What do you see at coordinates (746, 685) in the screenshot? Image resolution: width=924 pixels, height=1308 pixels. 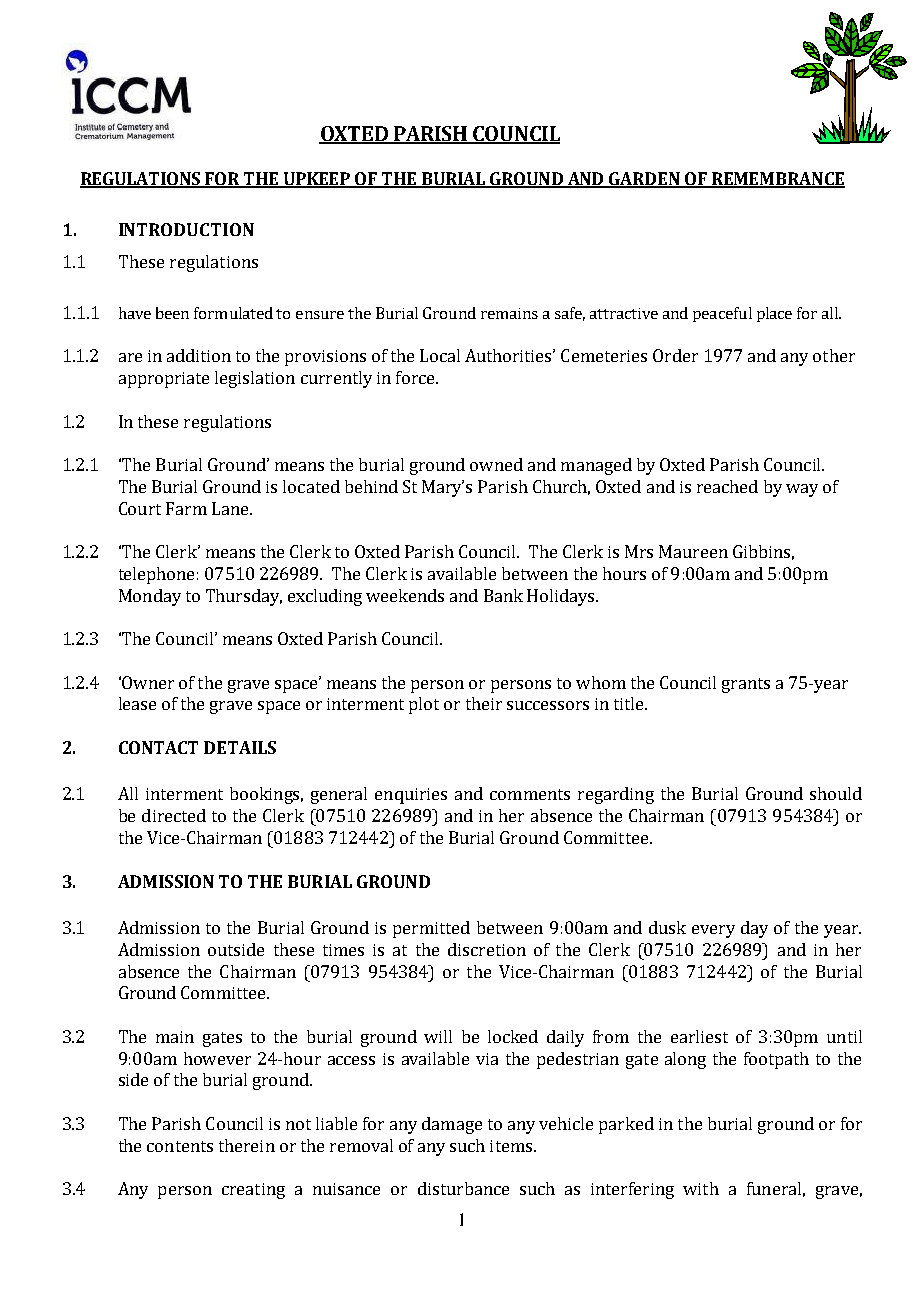 I see `grants` at bounding box center [746, 685].
